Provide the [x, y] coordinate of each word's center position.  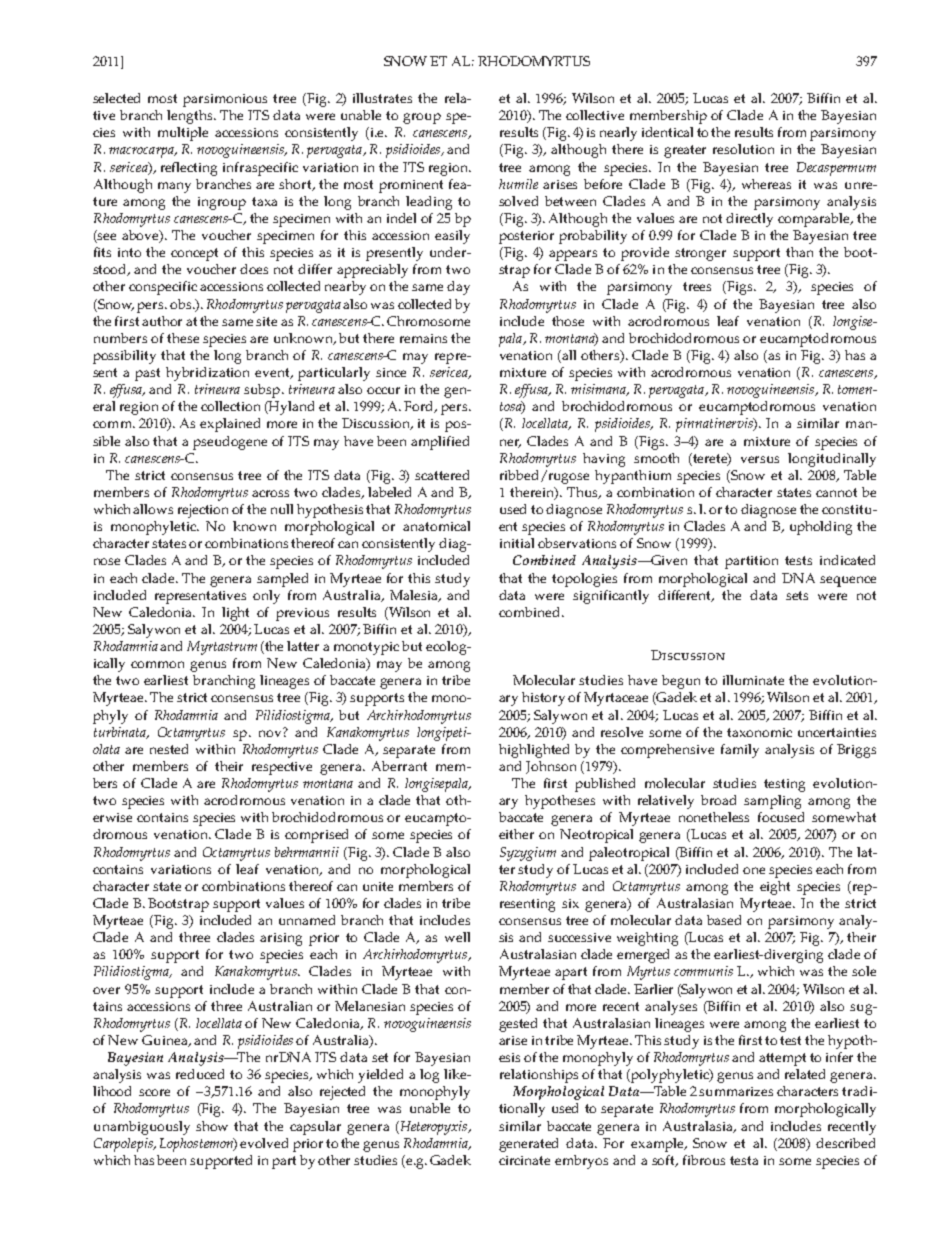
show [212, 1126]
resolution [743, 149]
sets [797, 595]
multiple [183, 134]
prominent [411, 186]
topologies [584, 580]
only [266, 597]
